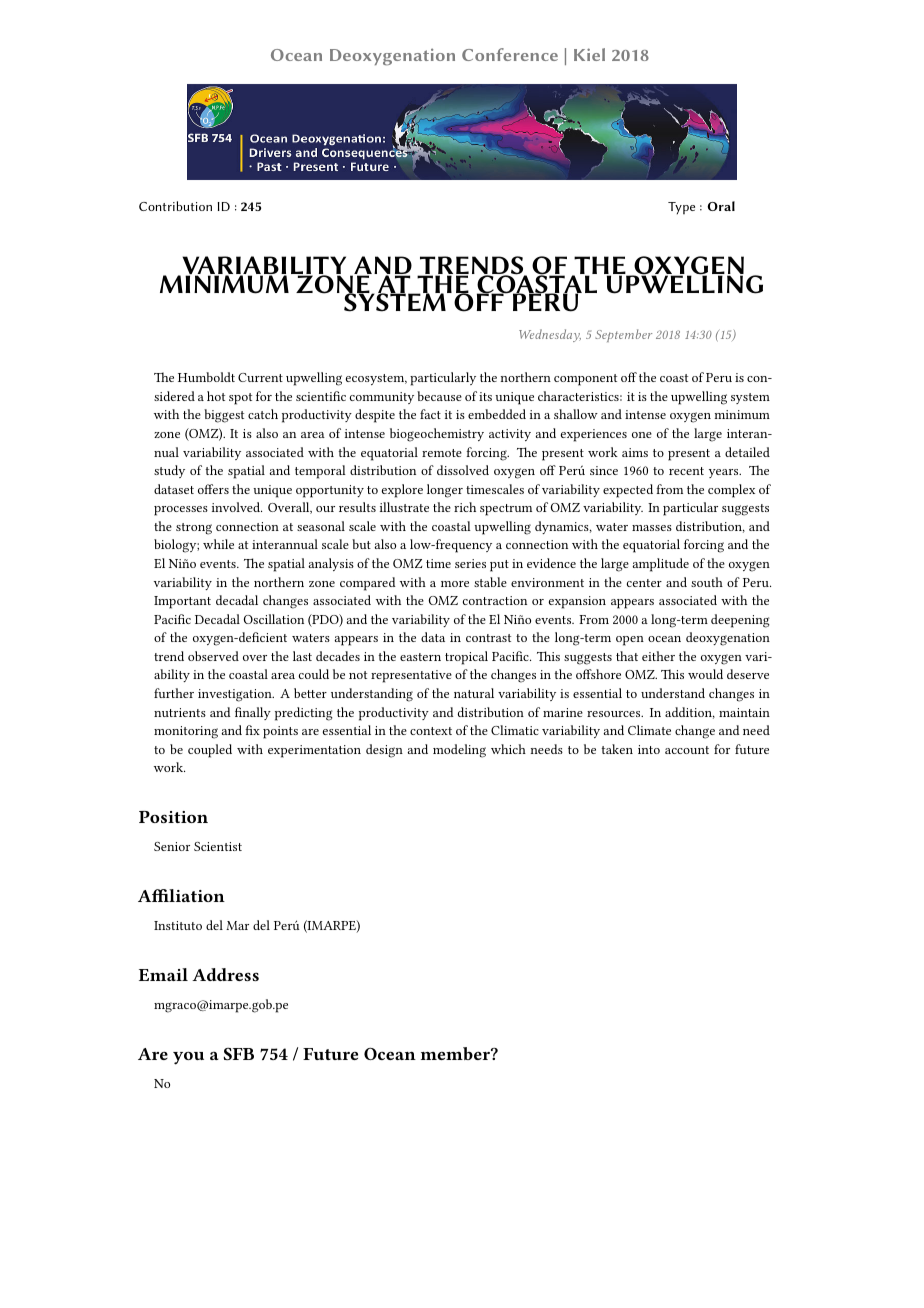 The image size is (924, 1308). What do you see at coordinates (687, 750) in the image?
I see `account` at bounding box center [687, 750].
